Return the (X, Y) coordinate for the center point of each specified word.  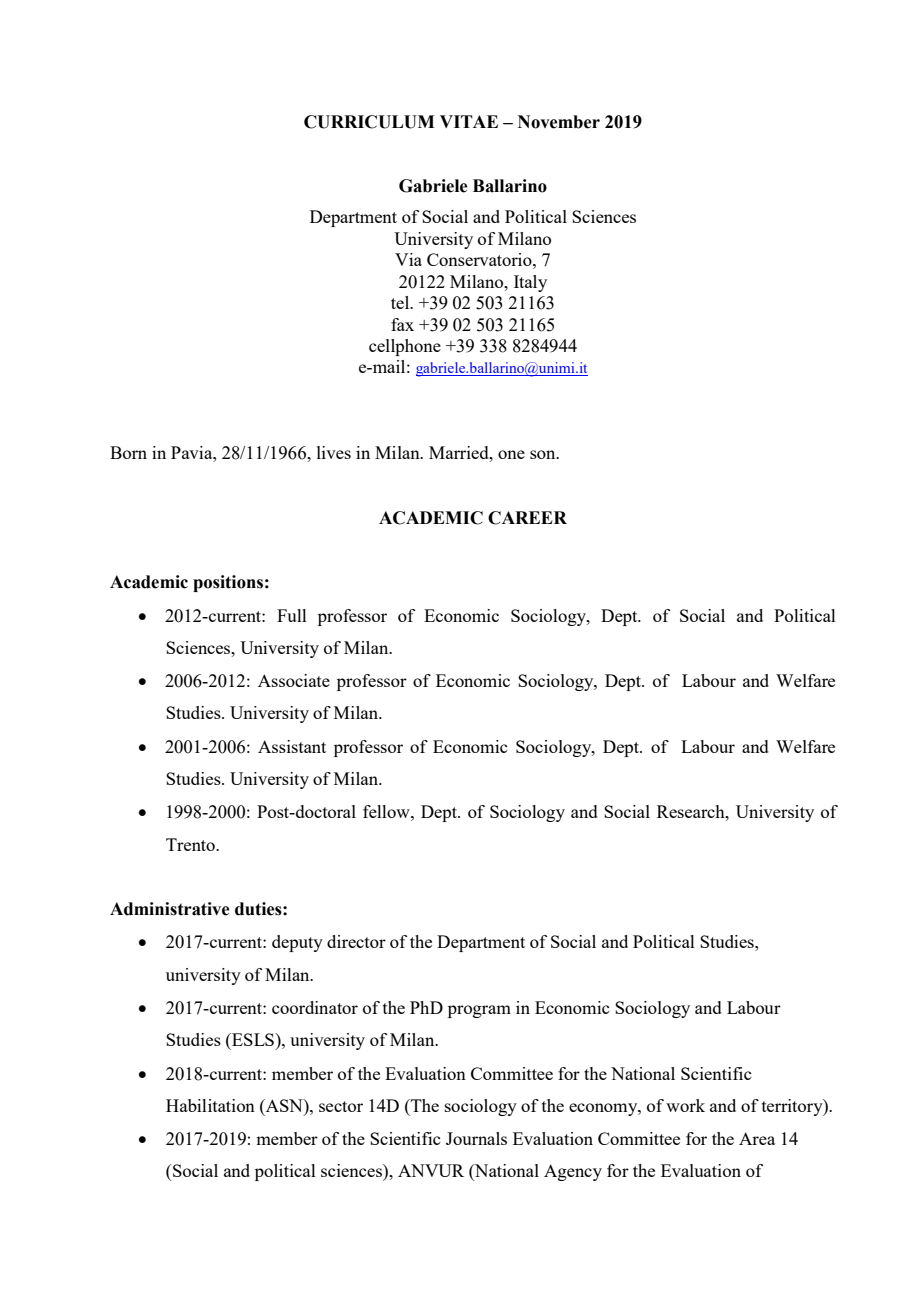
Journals (476, 1138)
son (544, 454)
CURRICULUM (369, 122)
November (559, 122)
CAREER (527, 518)
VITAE (469, 121)
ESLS (253, 1039)
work (685, 1105)
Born (128, 452)
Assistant (292, 746)
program (479, 1011)
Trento (191, 844)
